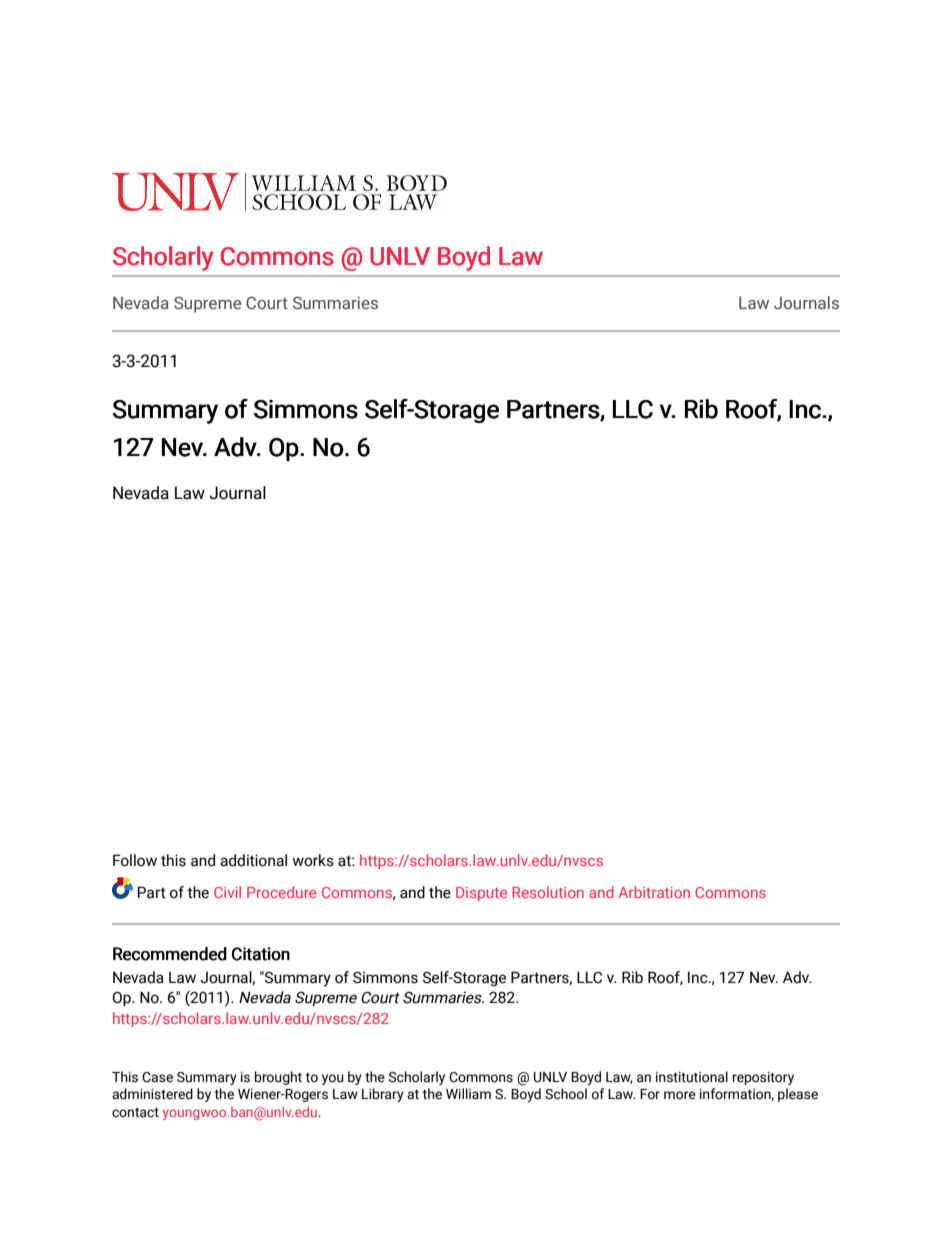  I want to click on administered, so click(152, 1094).
